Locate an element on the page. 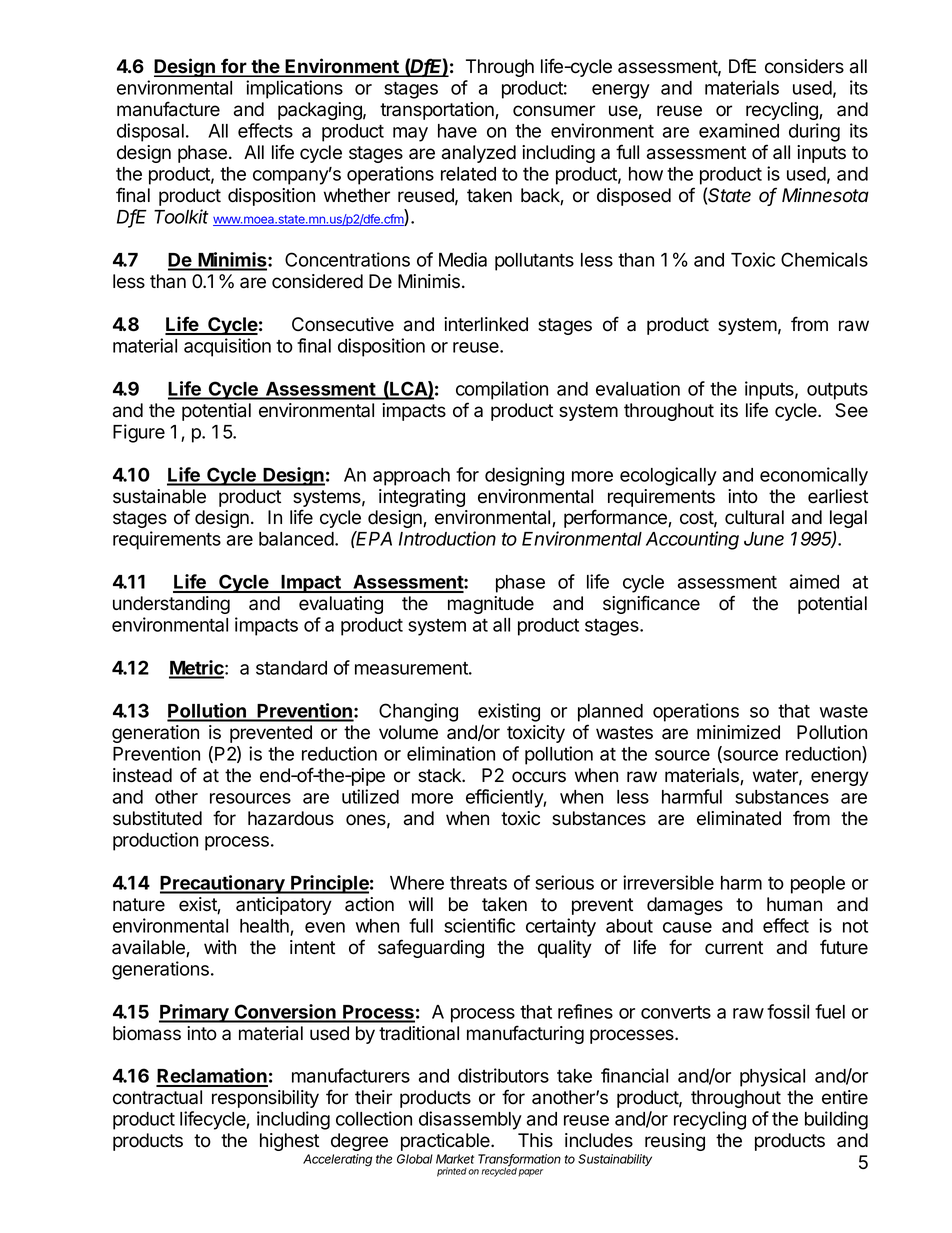 This document has width=952, height=1233. building is located at coordinates (836, 1120).
